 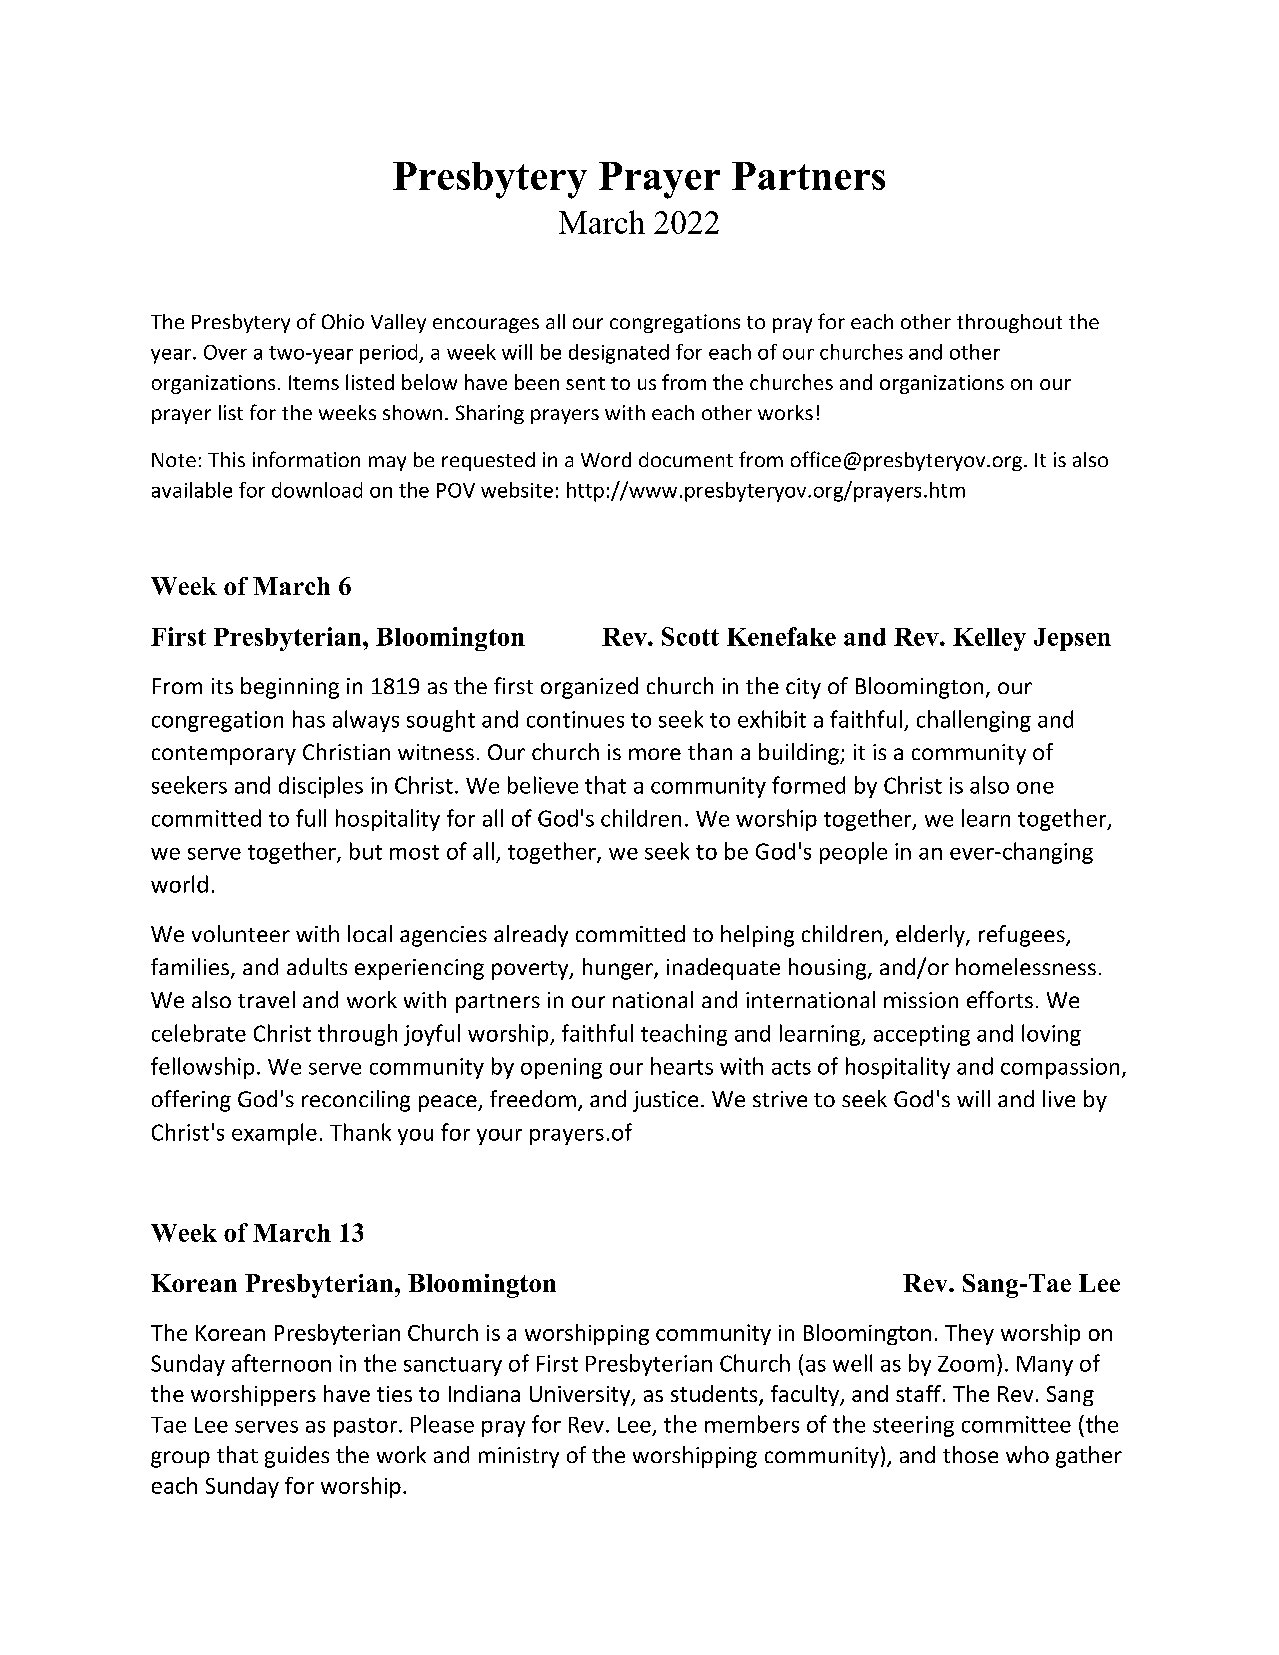 What do you see at coordinates (274, 1134) in the screenshot?
I see `example` at bounding box center [274, 1134].
